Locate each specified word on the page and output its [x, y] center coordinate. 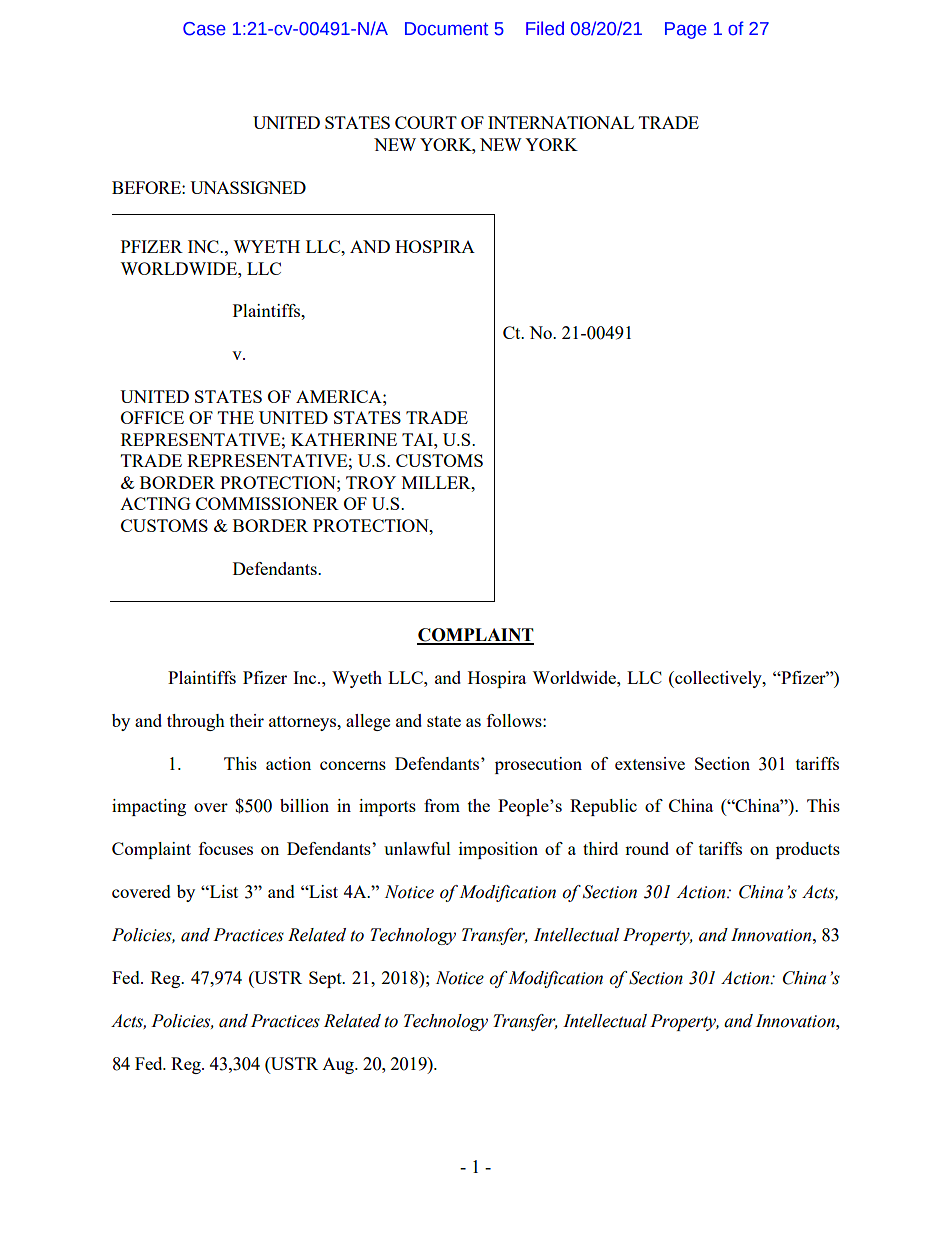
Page [686, 30]
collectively [718, 679]
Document [446, 29]
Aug [339, 1066]
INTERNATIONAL [561, 122]
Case [204, 29]
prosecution [538, 765]
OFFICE [152, 417]
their [247, 720]
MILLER [437, 482]
